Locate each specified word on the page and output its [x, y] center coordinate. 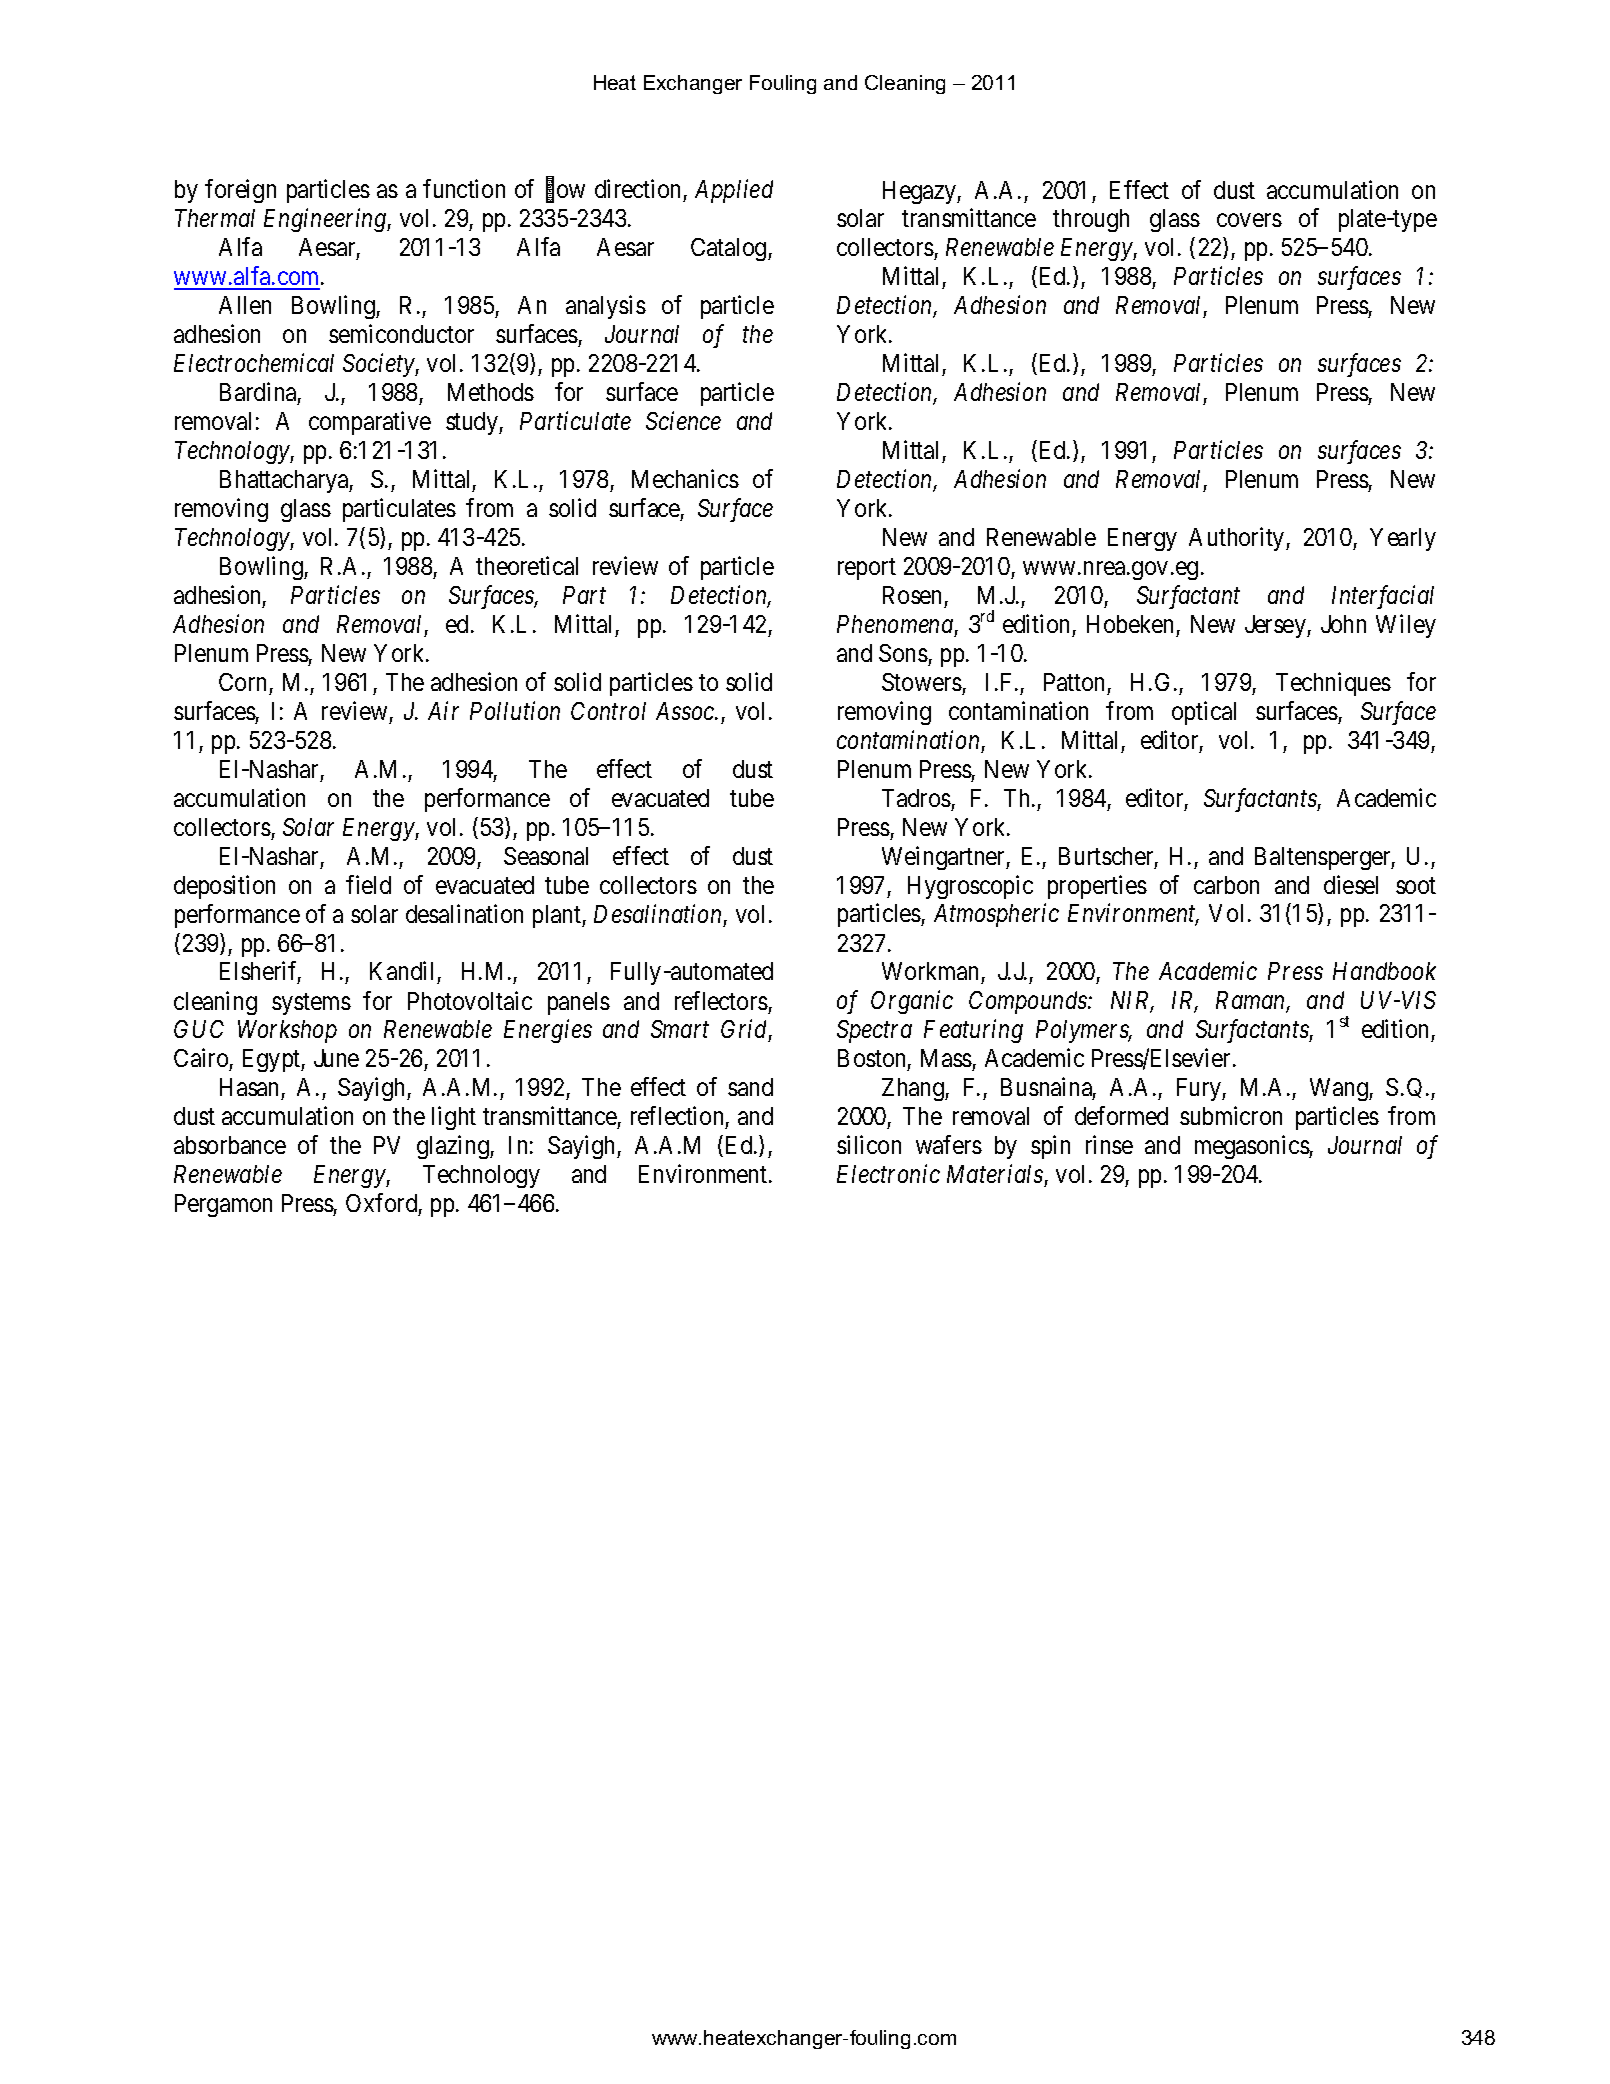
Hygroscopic [970, 887]
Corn [242, 682]
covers [1249, 220]
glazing [454, 1147]
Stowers [922, 682]
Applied [734, 191]
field [368, 884]
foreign [240, 191]
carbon [1226, 885]
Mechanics [685, 478]
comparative [370, 423]
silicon [869, 1144]
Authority [1238, 539]
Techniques [1333, 684]
